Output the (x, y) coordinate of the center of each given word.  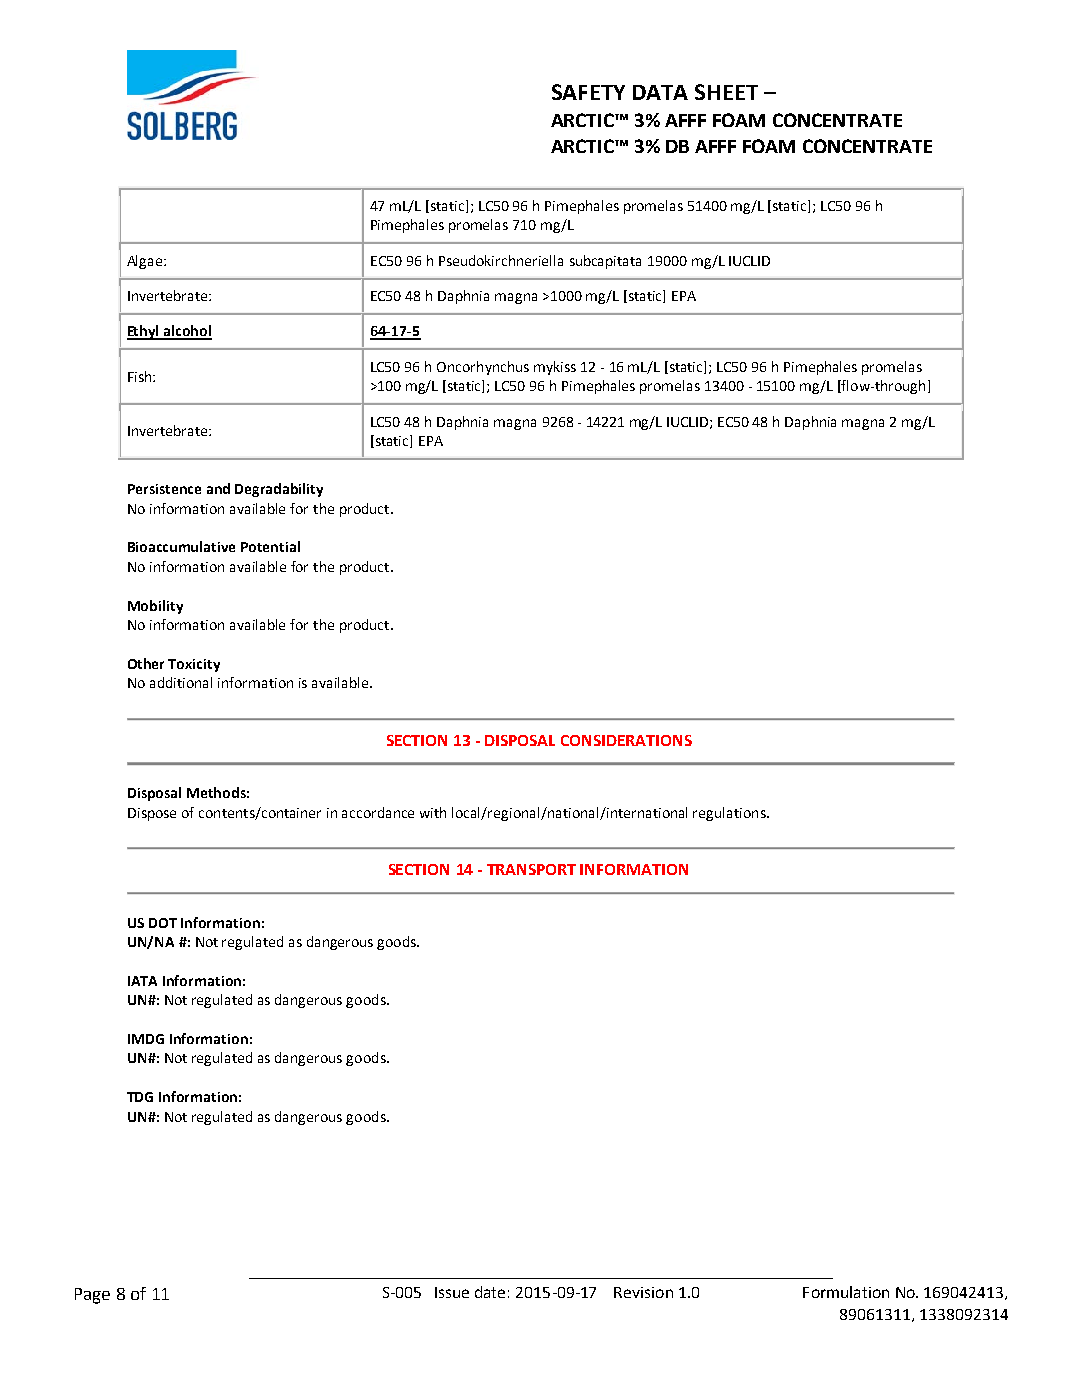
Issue (452, 1292)
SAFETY (588, 92)
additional (181, 682)
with (433, 812)
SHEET (726, 92)
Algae (144, 262)
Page (92, 1296)
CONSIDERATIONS (626, 740)
